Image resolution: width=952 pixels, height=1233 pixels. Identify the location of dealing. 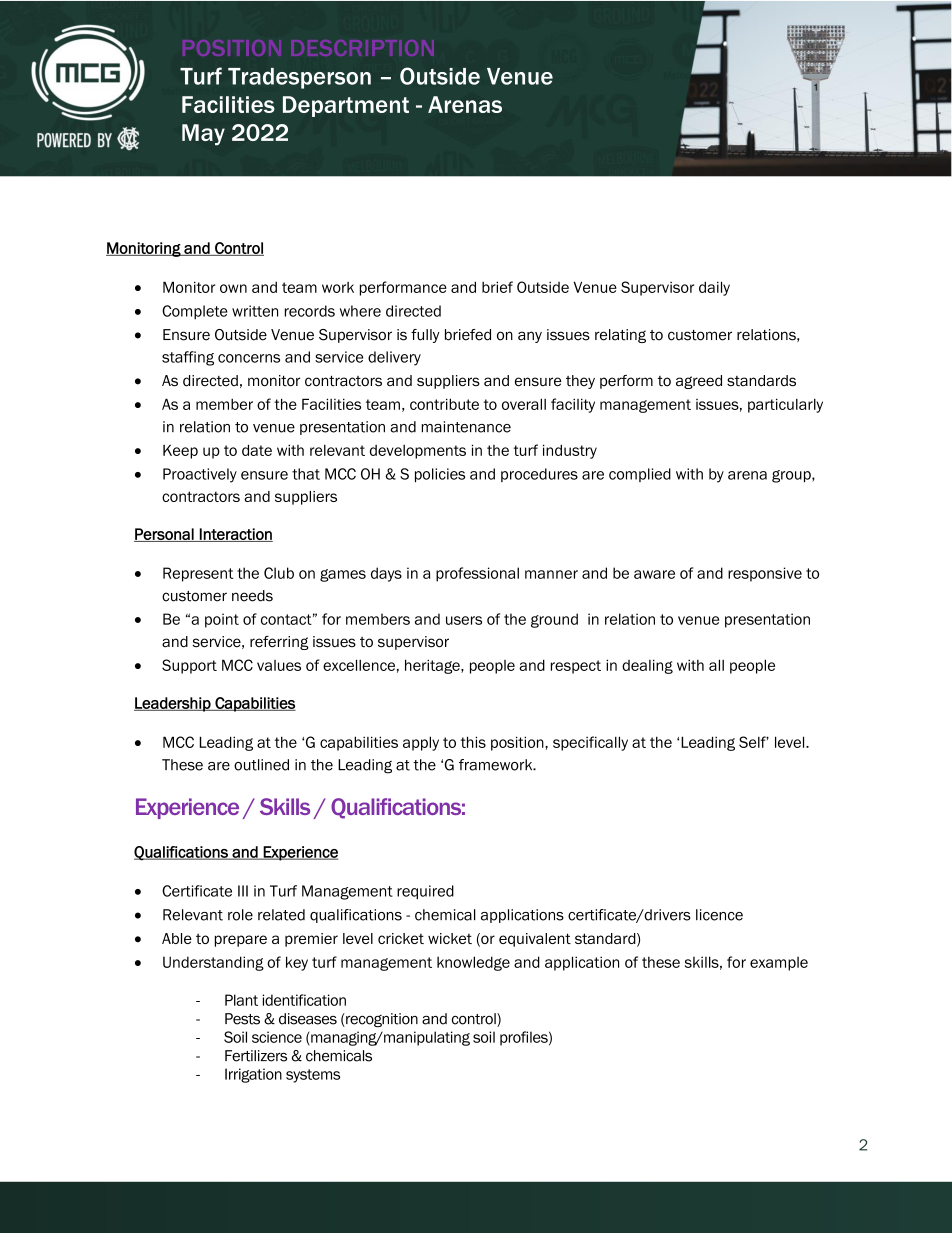
(647, 666).
